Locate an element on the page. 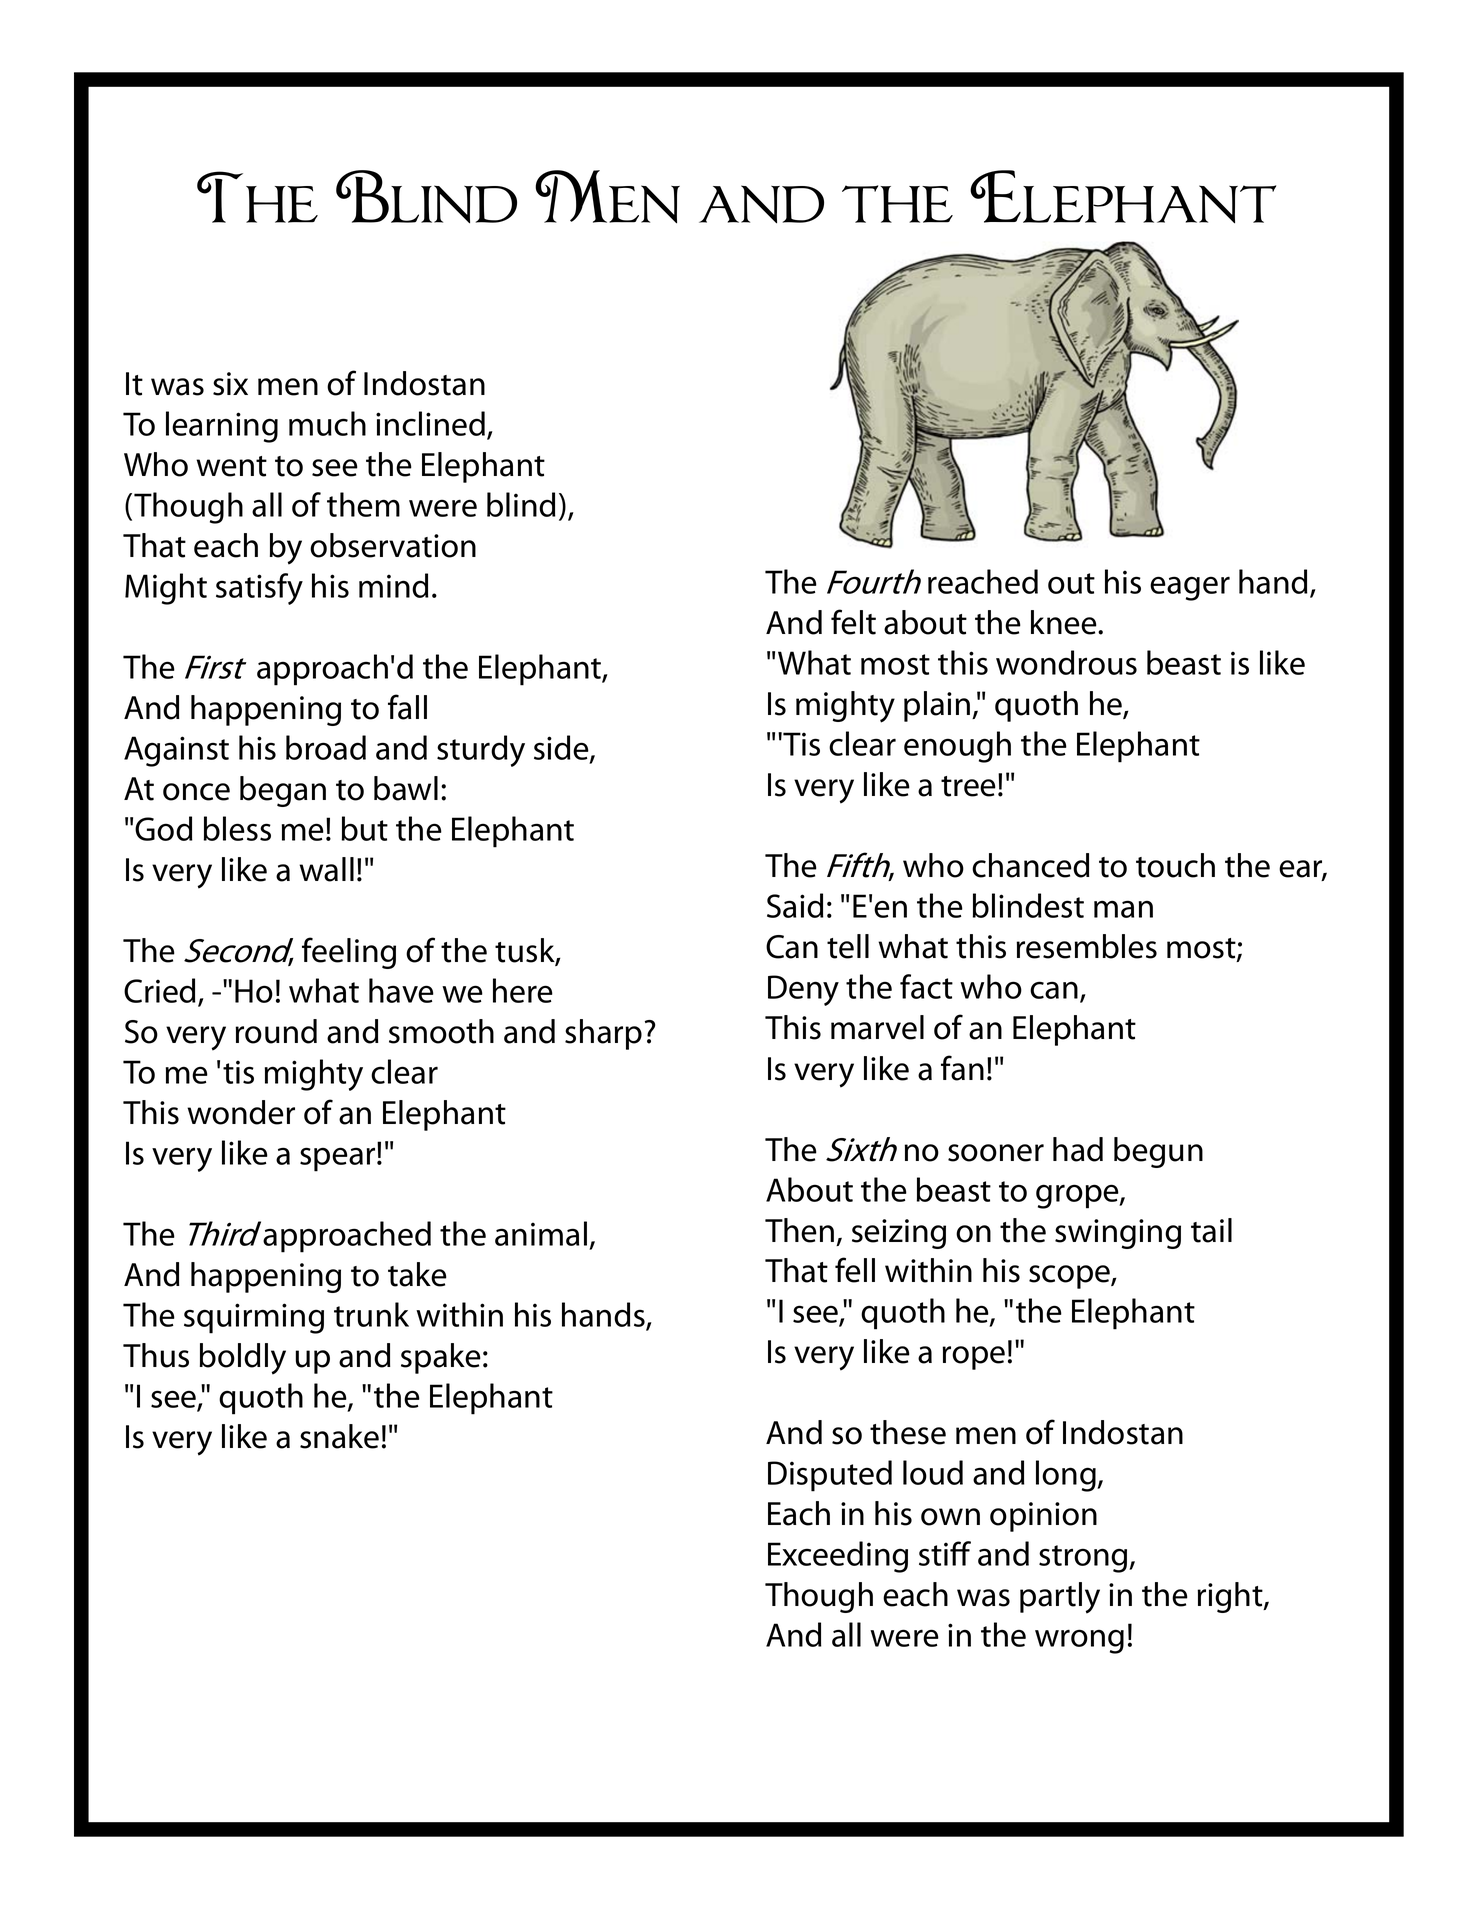 This document has width=1476, height=1909. round is located at coordinates (276, 1031).
